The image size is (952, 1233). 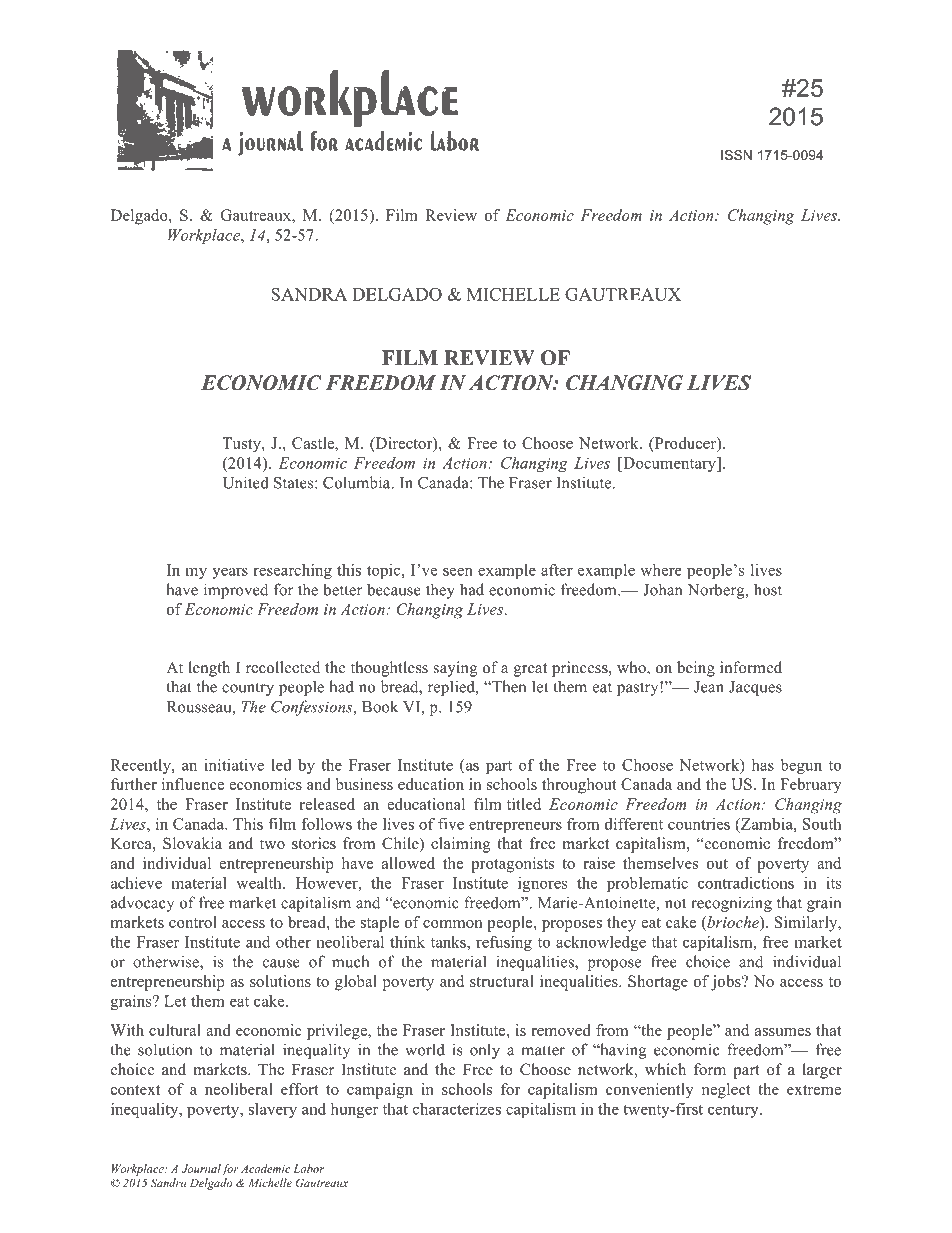 I want to click on Documentary, so click(x=669, y=464).
